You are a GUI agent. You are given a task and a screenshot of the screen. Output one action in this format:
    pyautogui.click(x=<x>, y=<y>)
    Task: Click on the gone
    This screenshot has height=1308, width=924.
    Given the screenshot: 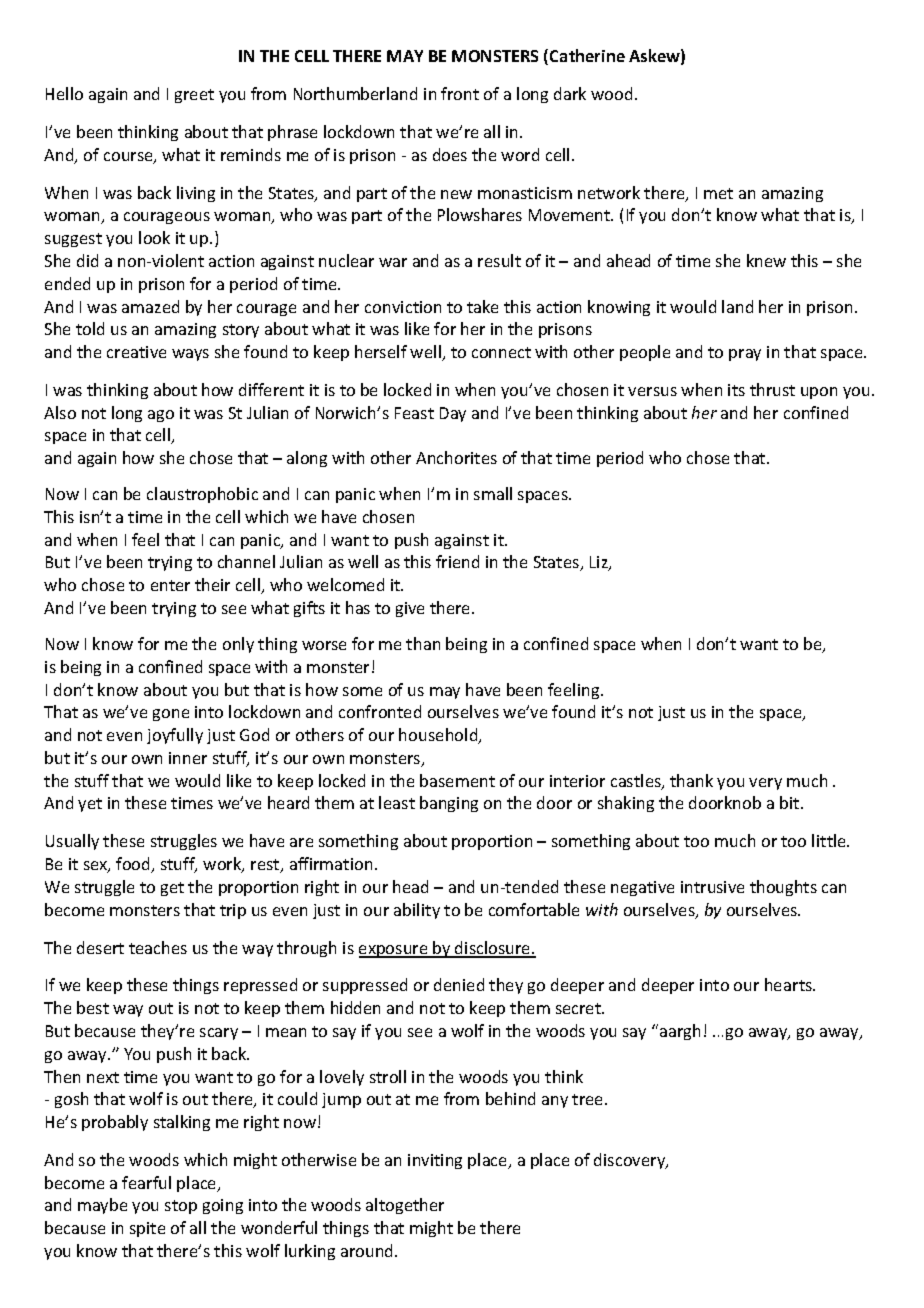 What is the action you would take?
    pyautogui.click(x=171, y=715)
